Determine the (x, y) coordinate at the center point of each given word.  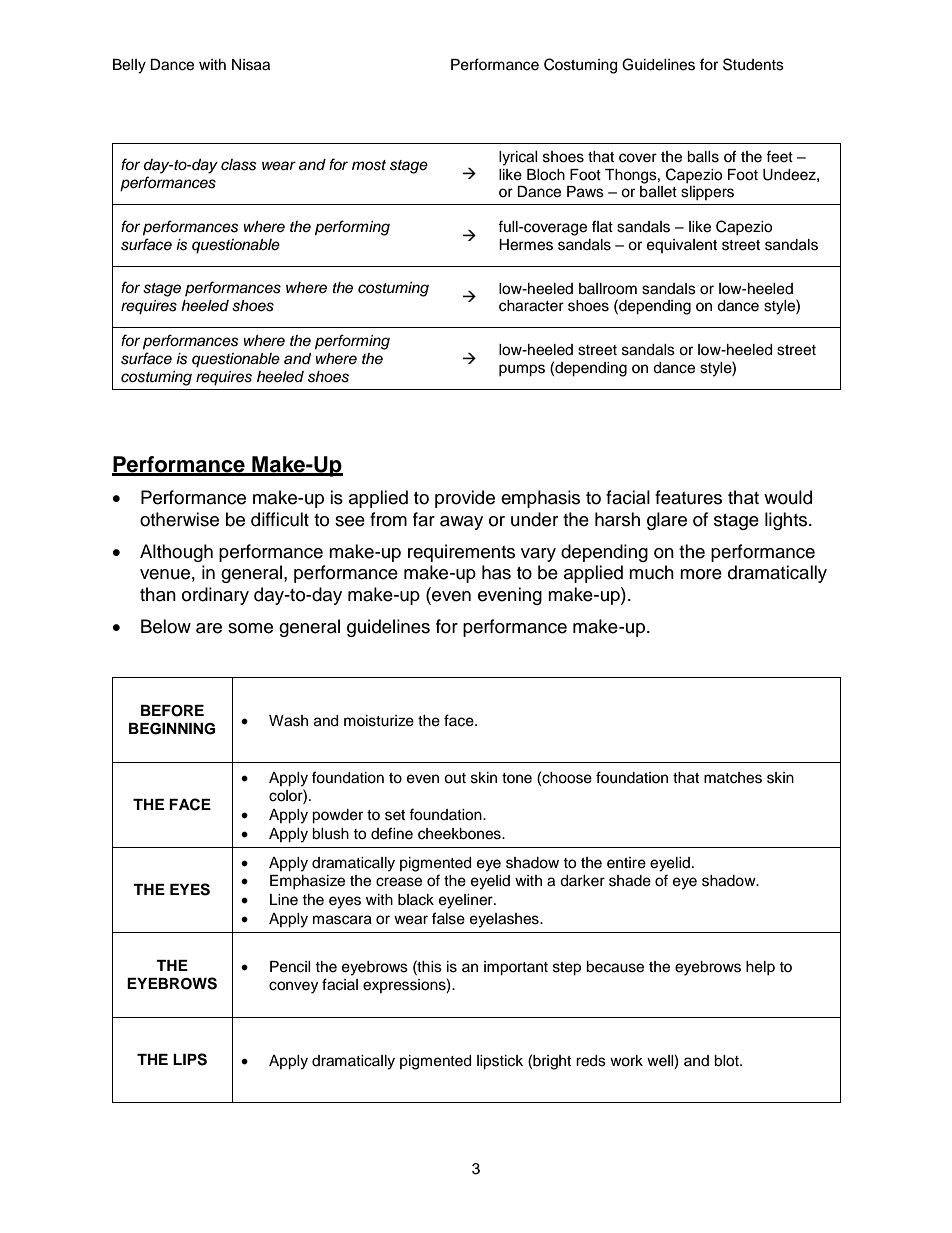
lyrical (518, 158)
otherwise (179, 519)
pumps (522, 370)
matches (733, 778)
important (516, 968)
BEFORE (172, 711)
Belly (129, 66)
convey (293, 987)
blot (727, 1061)
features (688, 497)
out (455, 778)
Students (753, 64)
